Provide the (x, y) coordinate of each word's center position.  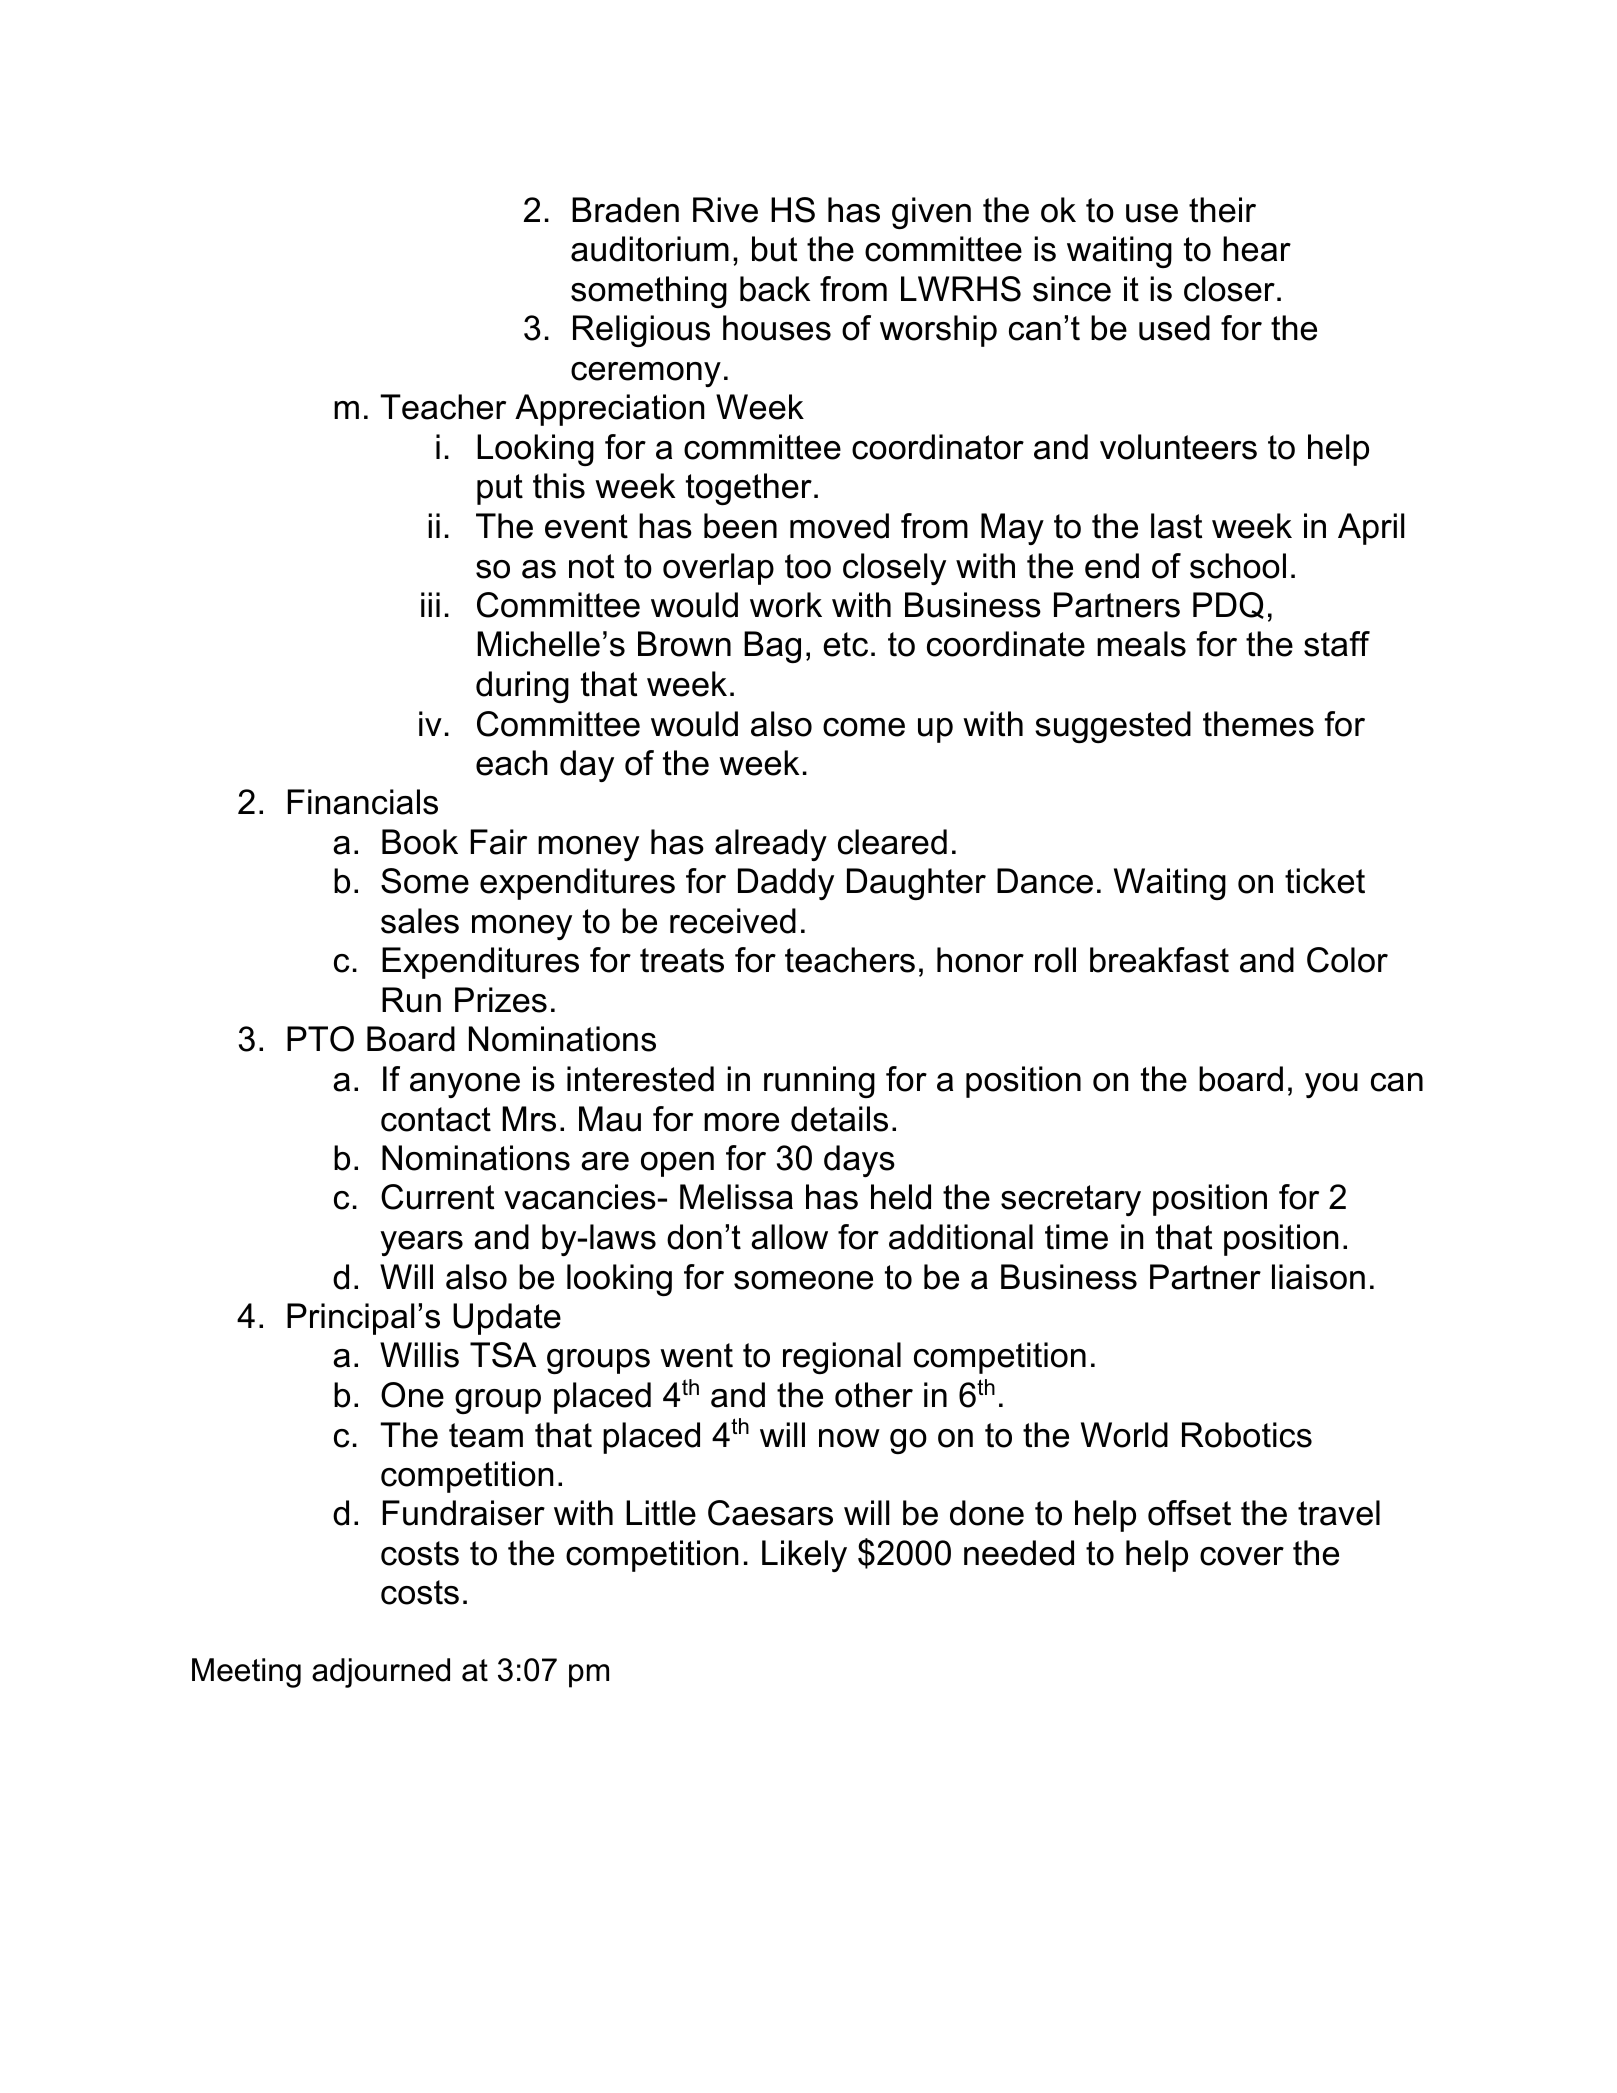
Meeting (246, 1673)
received (733, 921)
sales (420, 921)
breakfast (1159, 960)
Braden (625, 210)
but (774, 249)
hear (1257, 249)
